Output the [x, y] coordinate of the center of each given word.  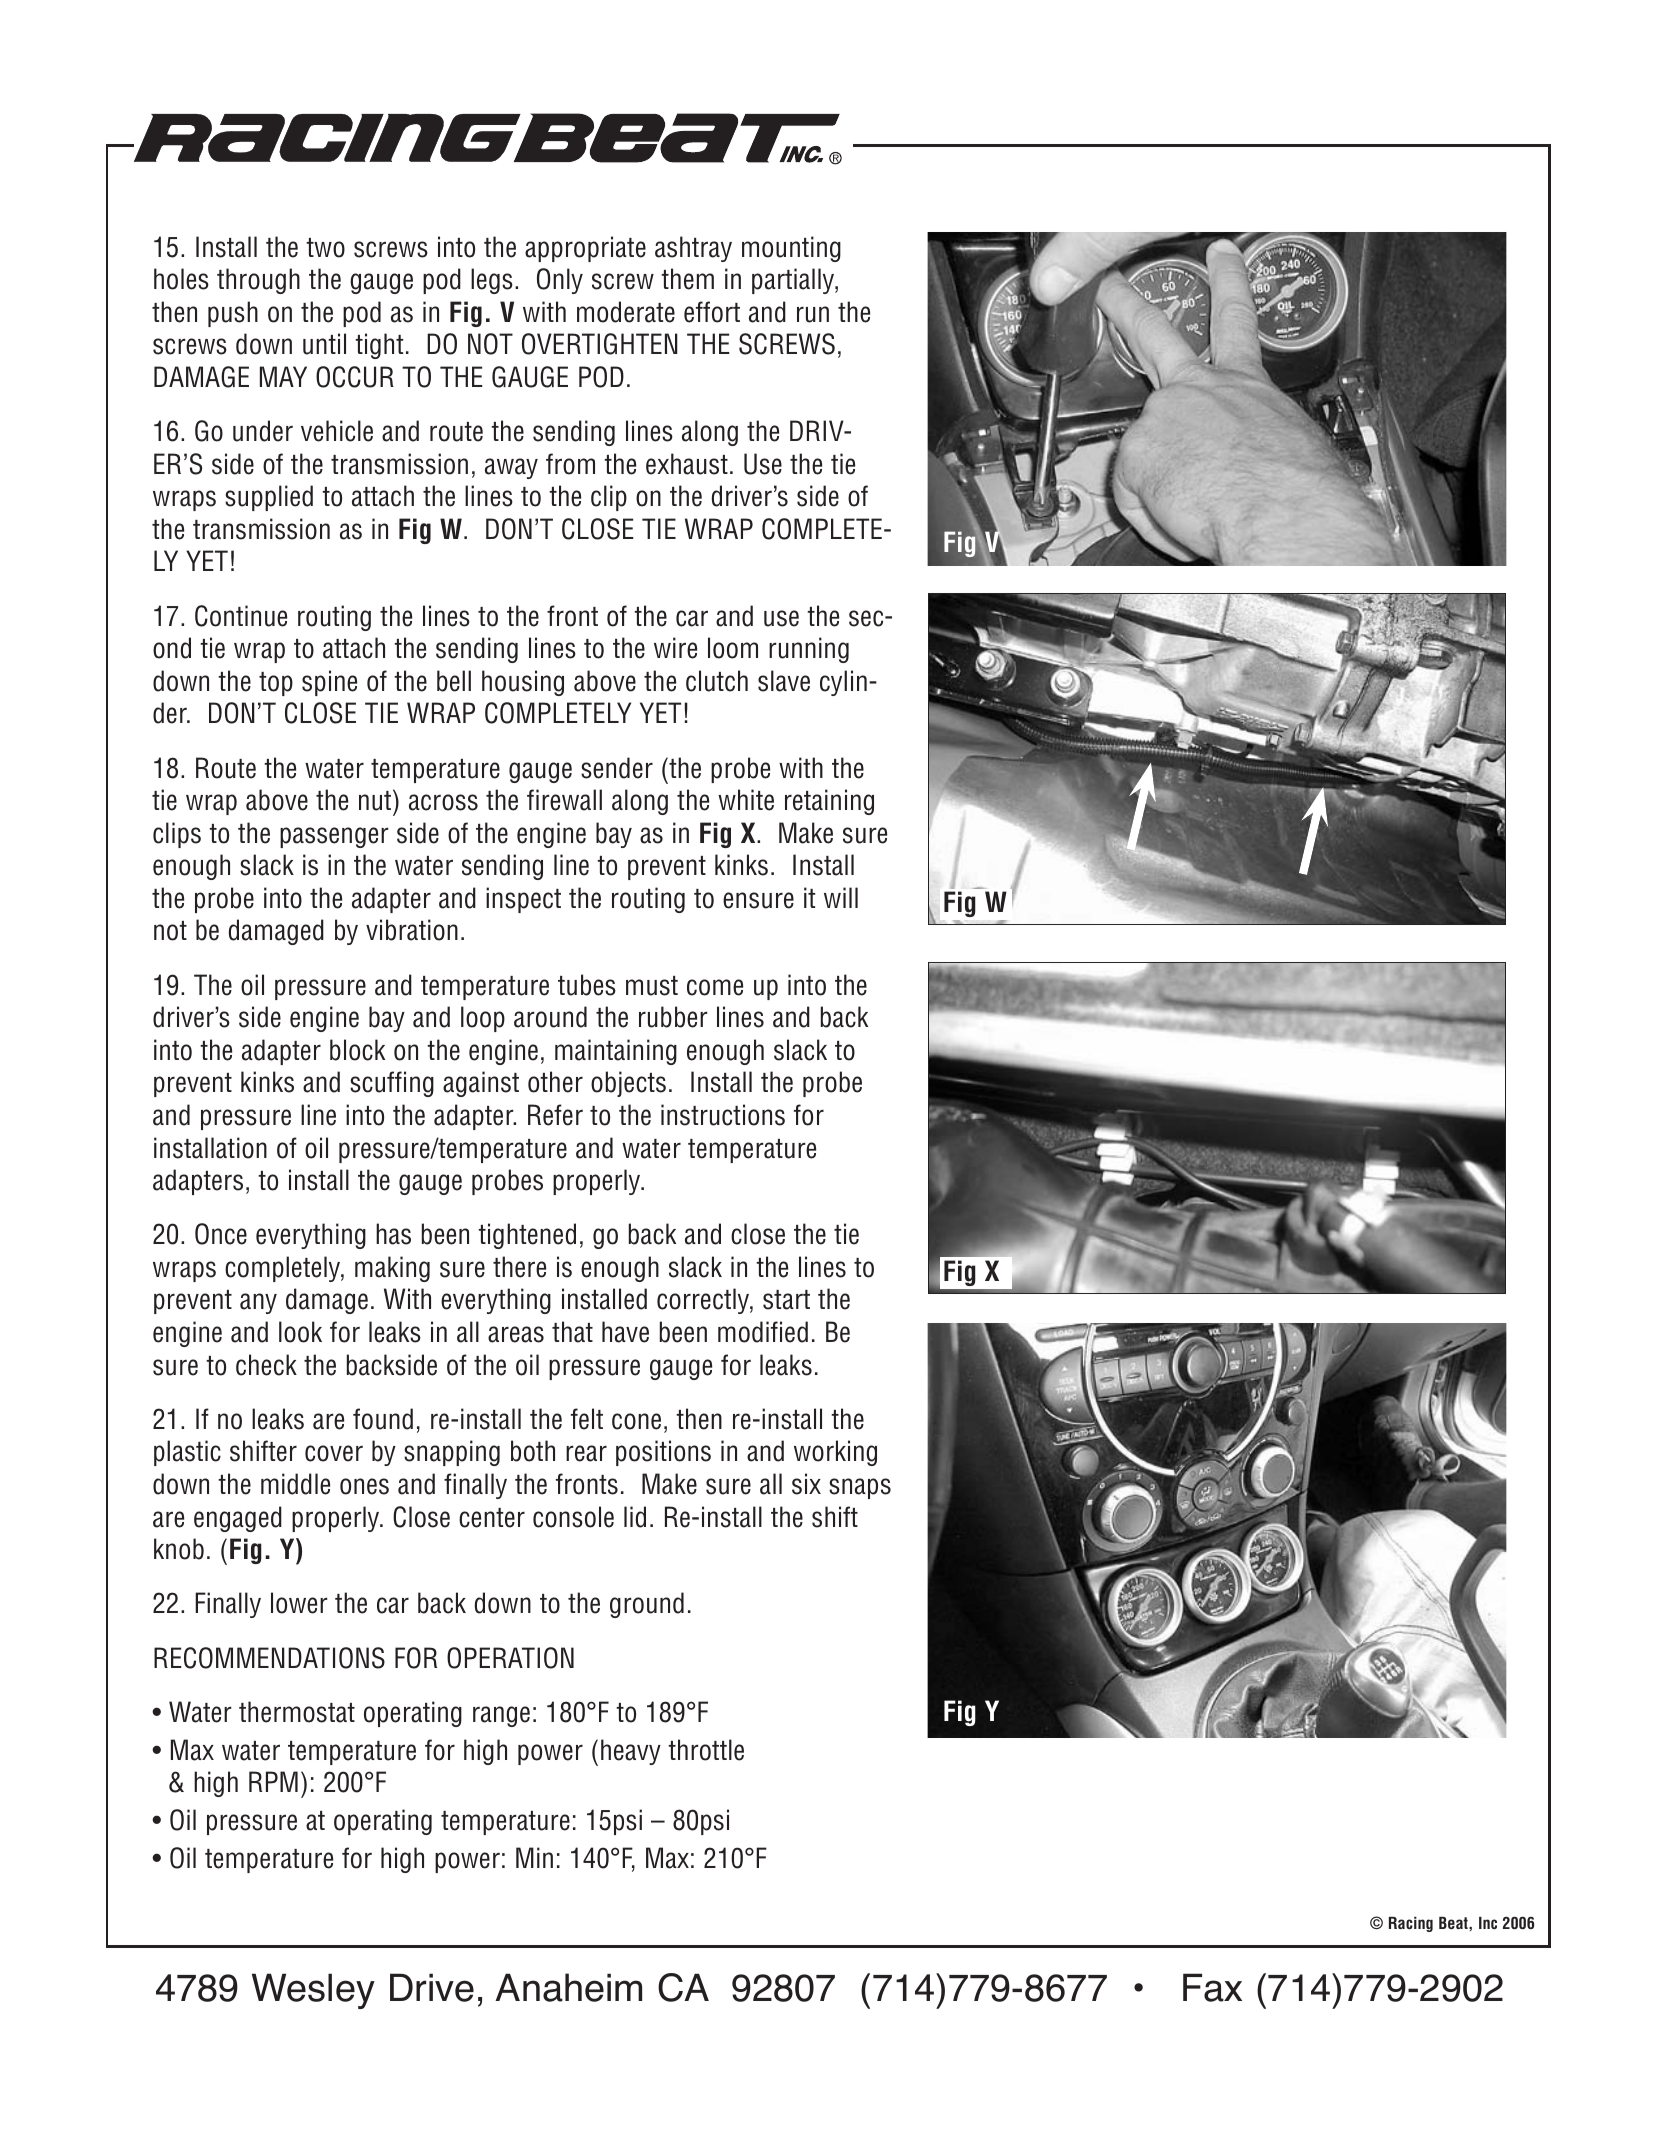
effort [712, 312]
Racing [1411, 1924]
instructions [723, 1115]
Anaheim [568, 1987]
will [841, 897]
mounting [791, 249]
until [324, 344]
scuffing [392, 1084]
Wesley [313, 1991]
